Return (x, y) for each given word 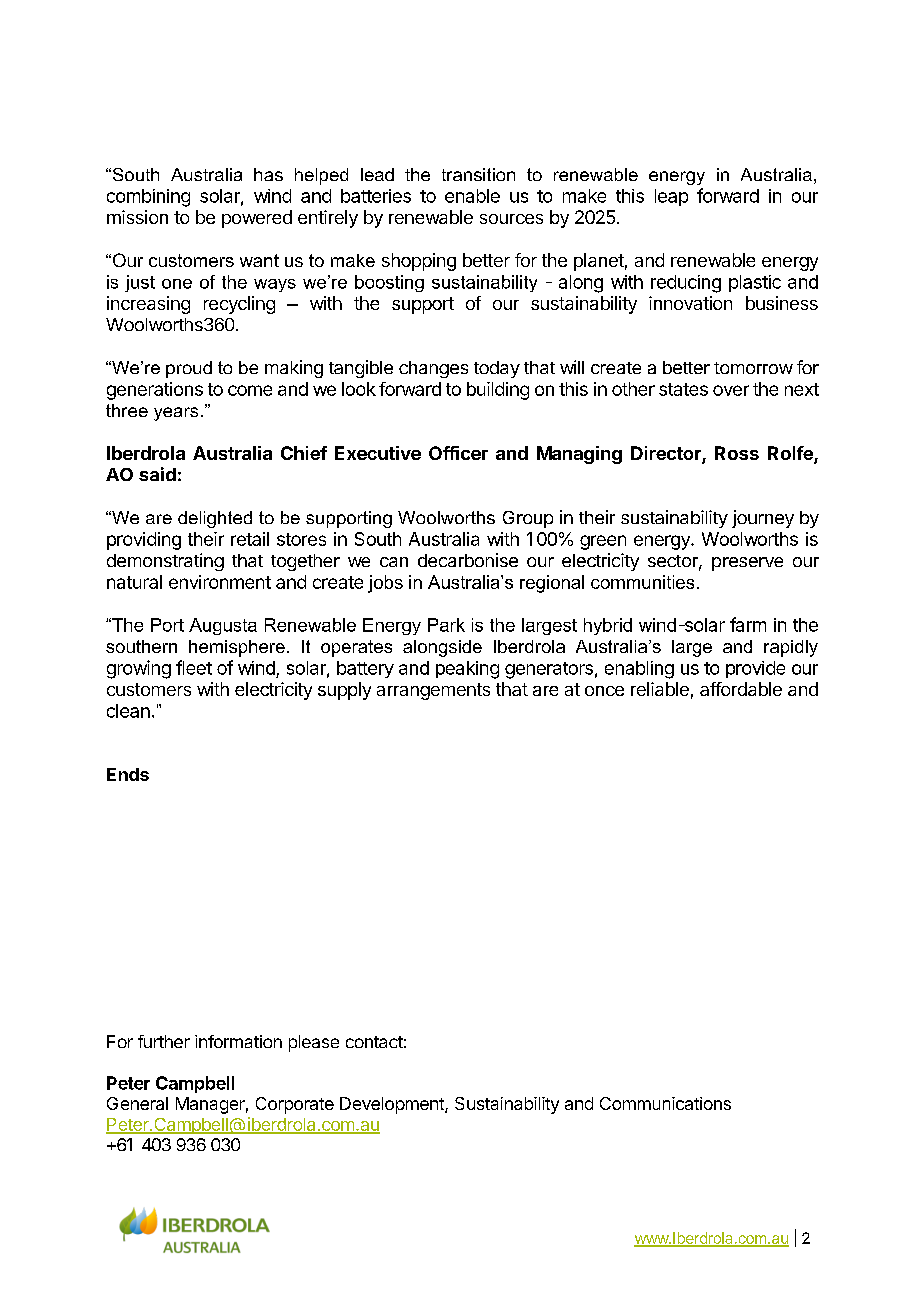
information (238, 1041)
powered (257, 219)
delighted (215, 519)
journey (763, 519)
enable (472, 196)
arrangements (433, 691)
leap (671, 197)
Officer (458, 453)
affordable (741, 689)
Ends (128, 774)
